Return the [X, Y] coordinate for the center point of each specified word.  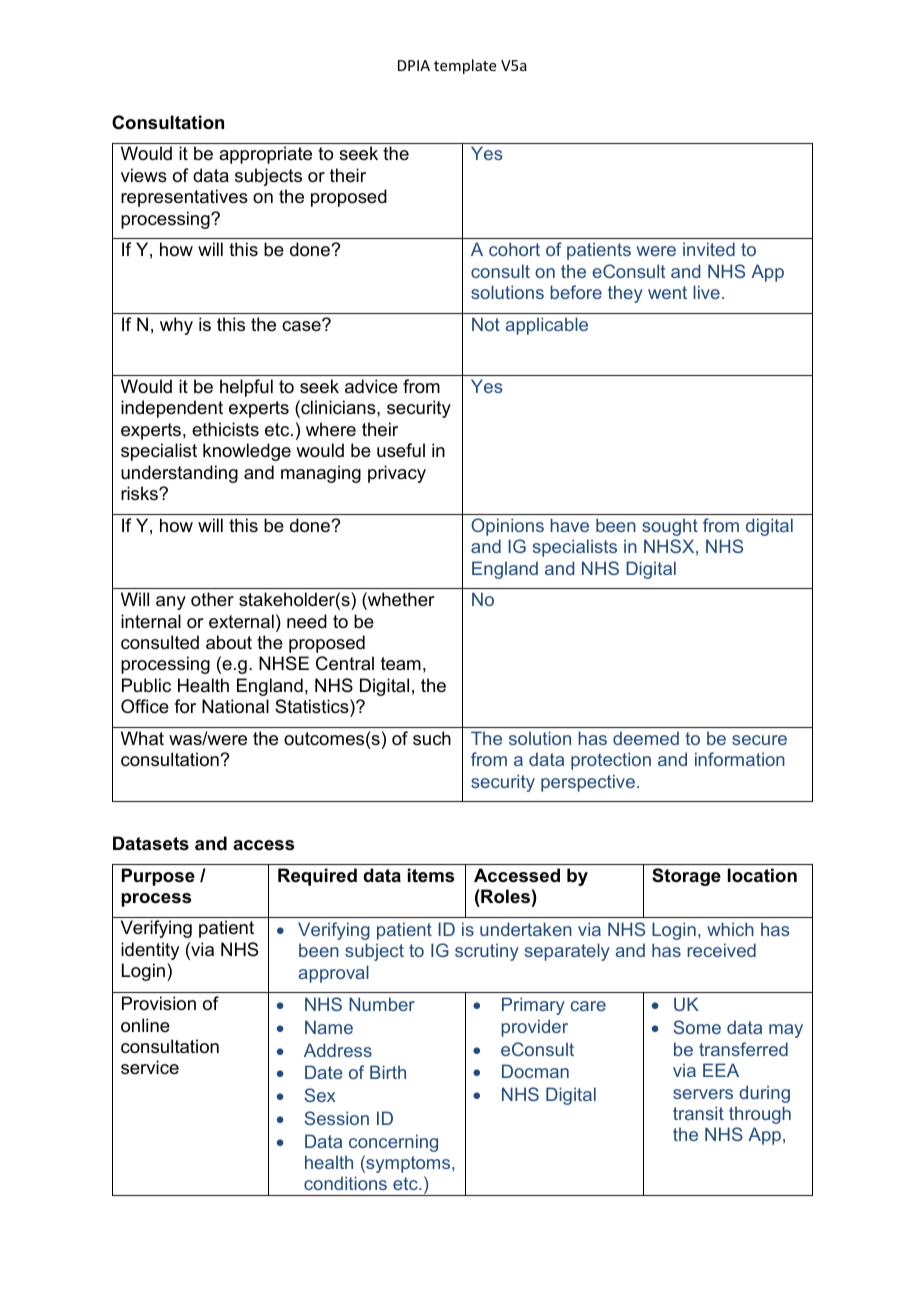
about [229, 642]
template [465, 66]
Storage [686, 877]
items [431, 875]
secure [759, 740]
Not [486, 324]
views [144, 175]
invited [709, 249]
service [150, 1067]
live [706, 292]
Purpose [158, 877]
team [401, 664]
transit [698, 1113]
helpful [246, 388]
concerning [393, 1143]
